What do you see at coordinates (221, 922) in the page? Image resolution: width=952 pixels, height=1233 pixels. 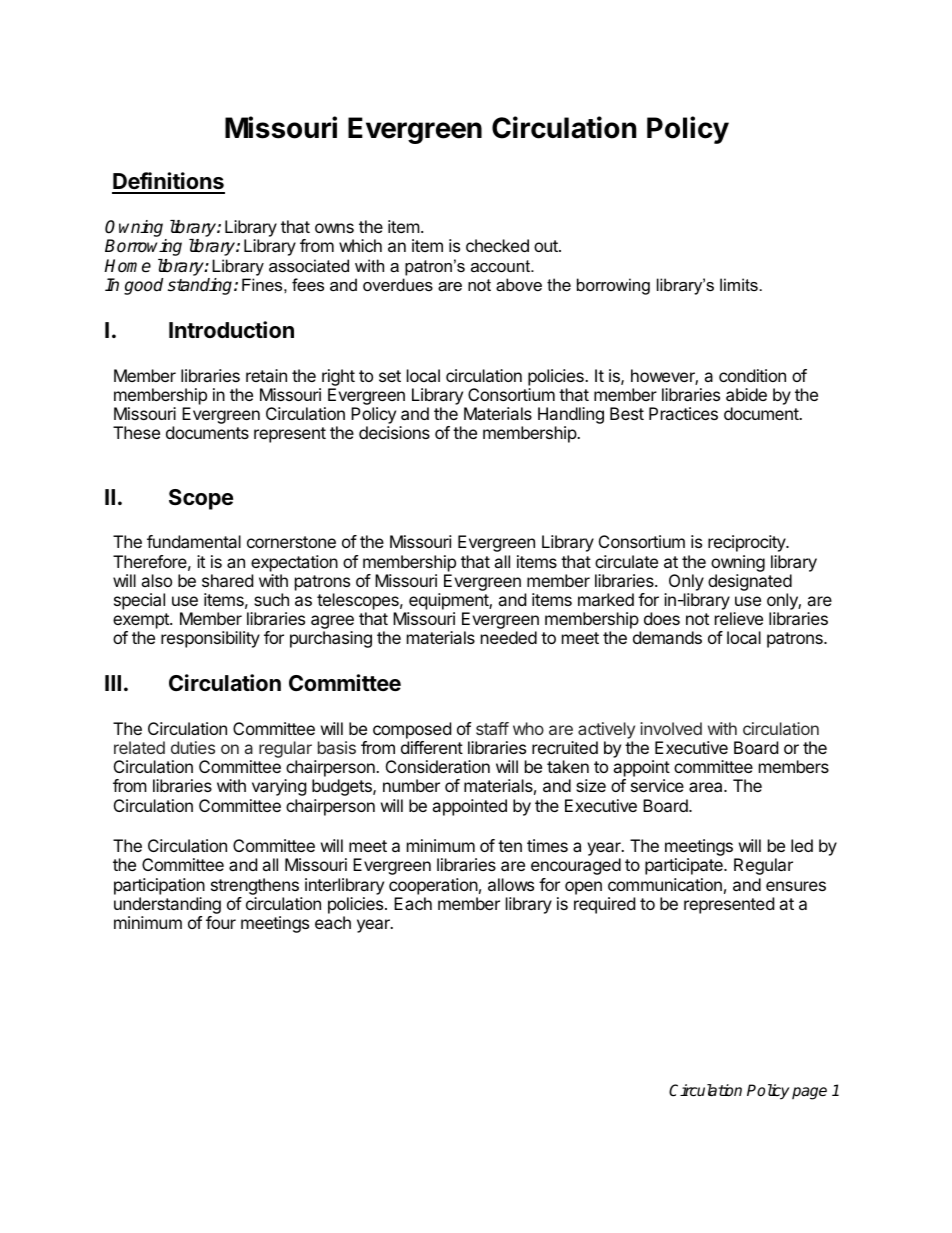 I see `four` at bounding box center [221, 922].
